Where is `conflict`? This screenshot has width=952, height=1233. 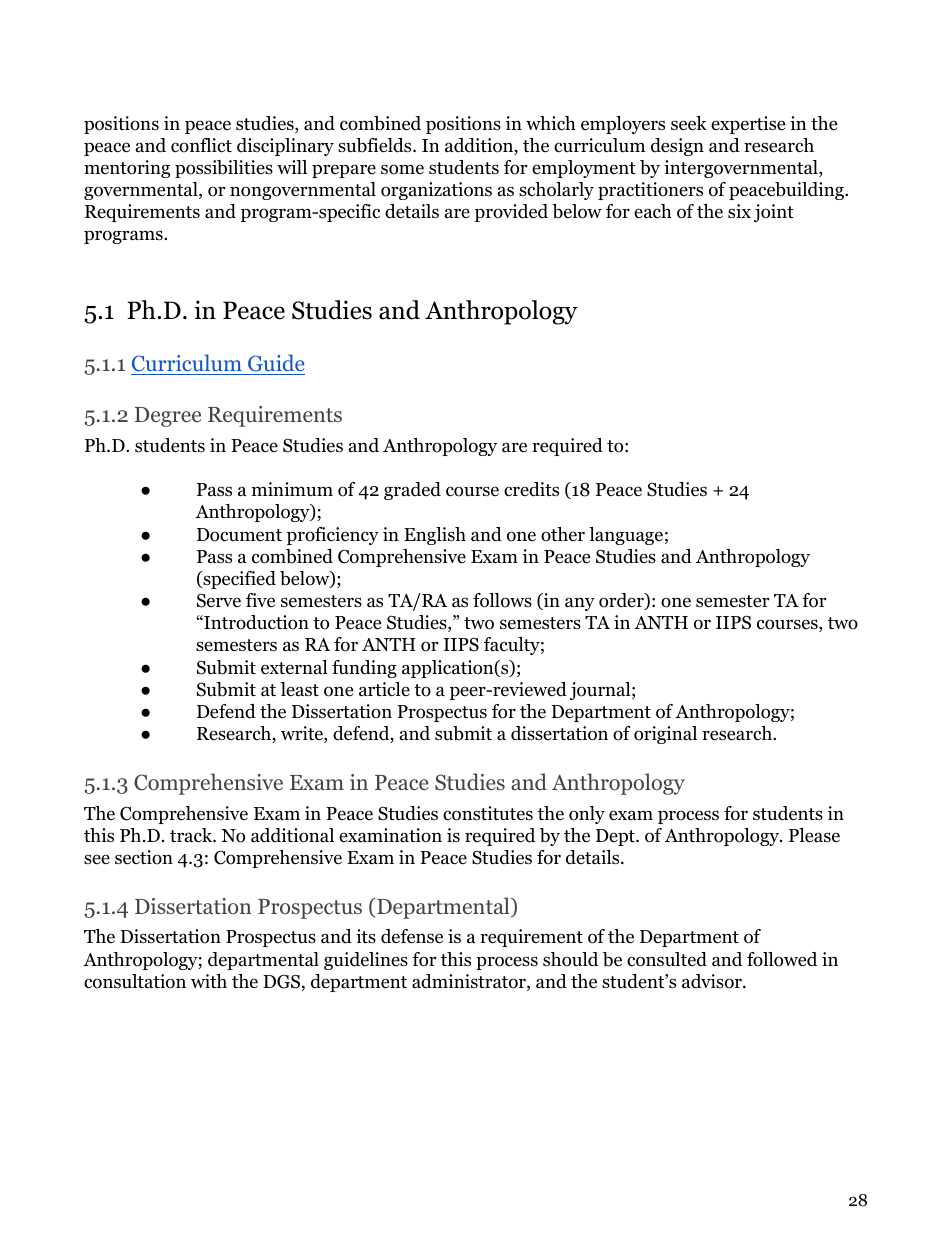 conflict is located at coordinates (201, 145).
